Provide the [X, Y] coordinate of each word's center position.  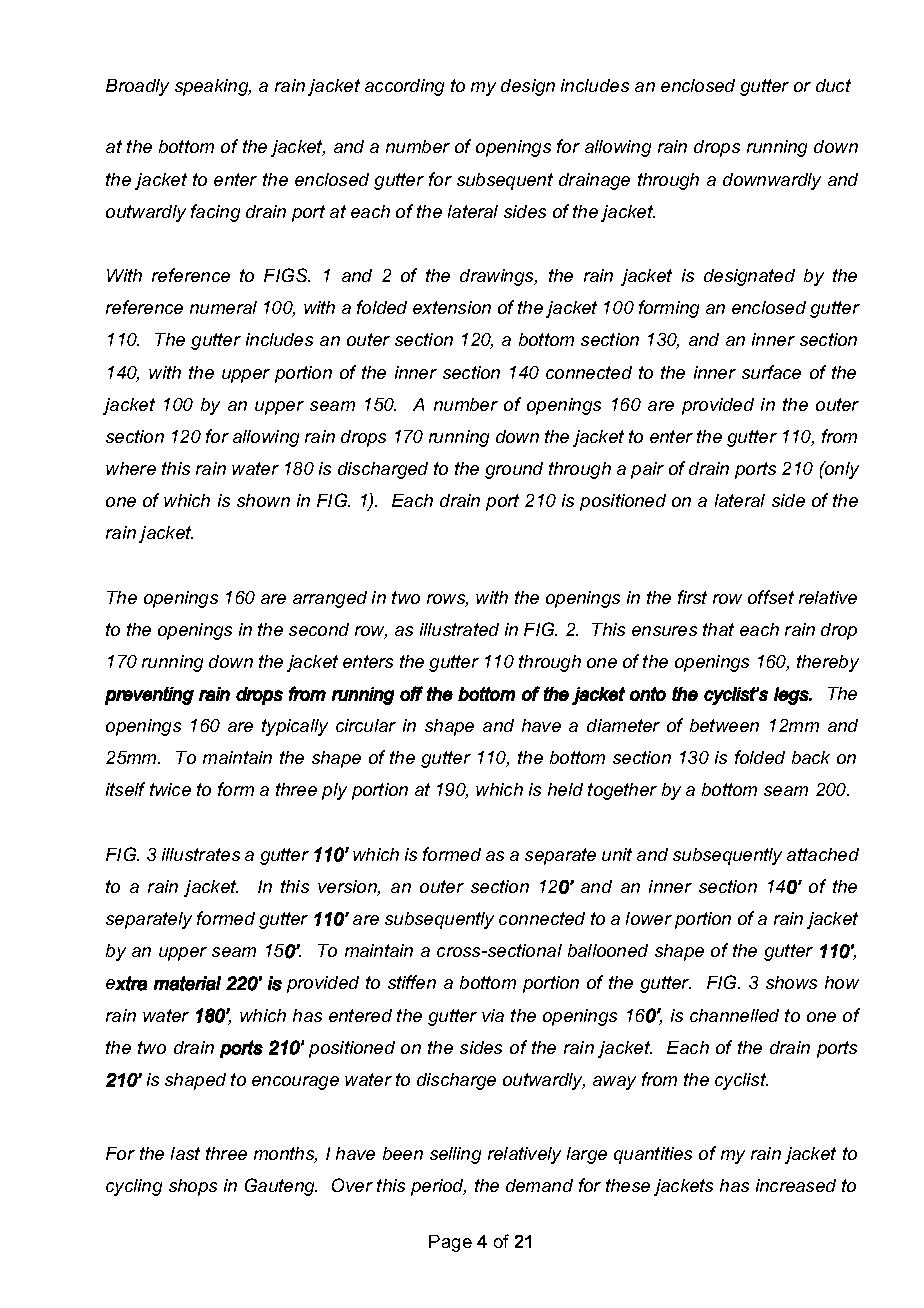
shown [263, 500]
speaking [213, 87]
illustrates [201, 854]
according [404, 87]
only [841, 470]
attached [823, 854]
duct [833, 85]
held [565, 789]
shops [193, 1187]
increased [796, 1185]
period [438, 1187]
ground [514, 470]
